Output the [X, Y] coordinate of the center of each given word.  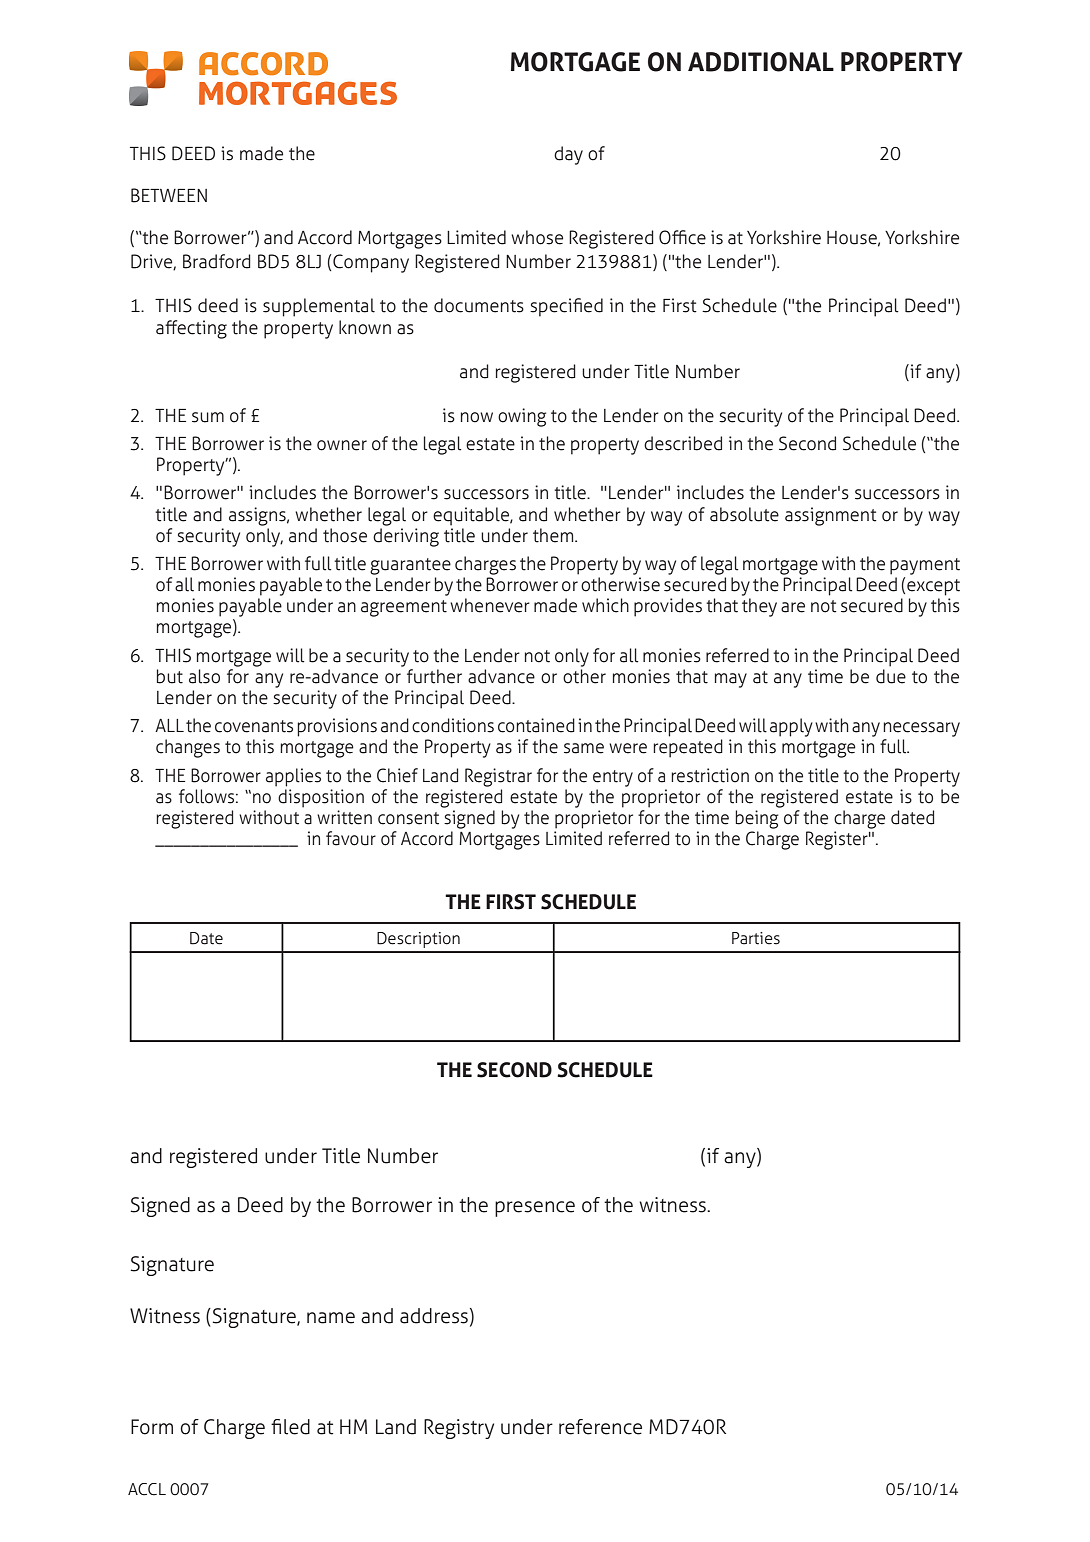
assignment [830, 516]
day [568, 155]
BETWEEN [169, 195]
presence [535, 1209]
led [297, 1427]
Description [418, 940]
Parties [756, 938]
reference [600, 1427]
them [554, 535]
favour [351, 838]
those [345, 535]
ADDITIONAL [761, 62]
